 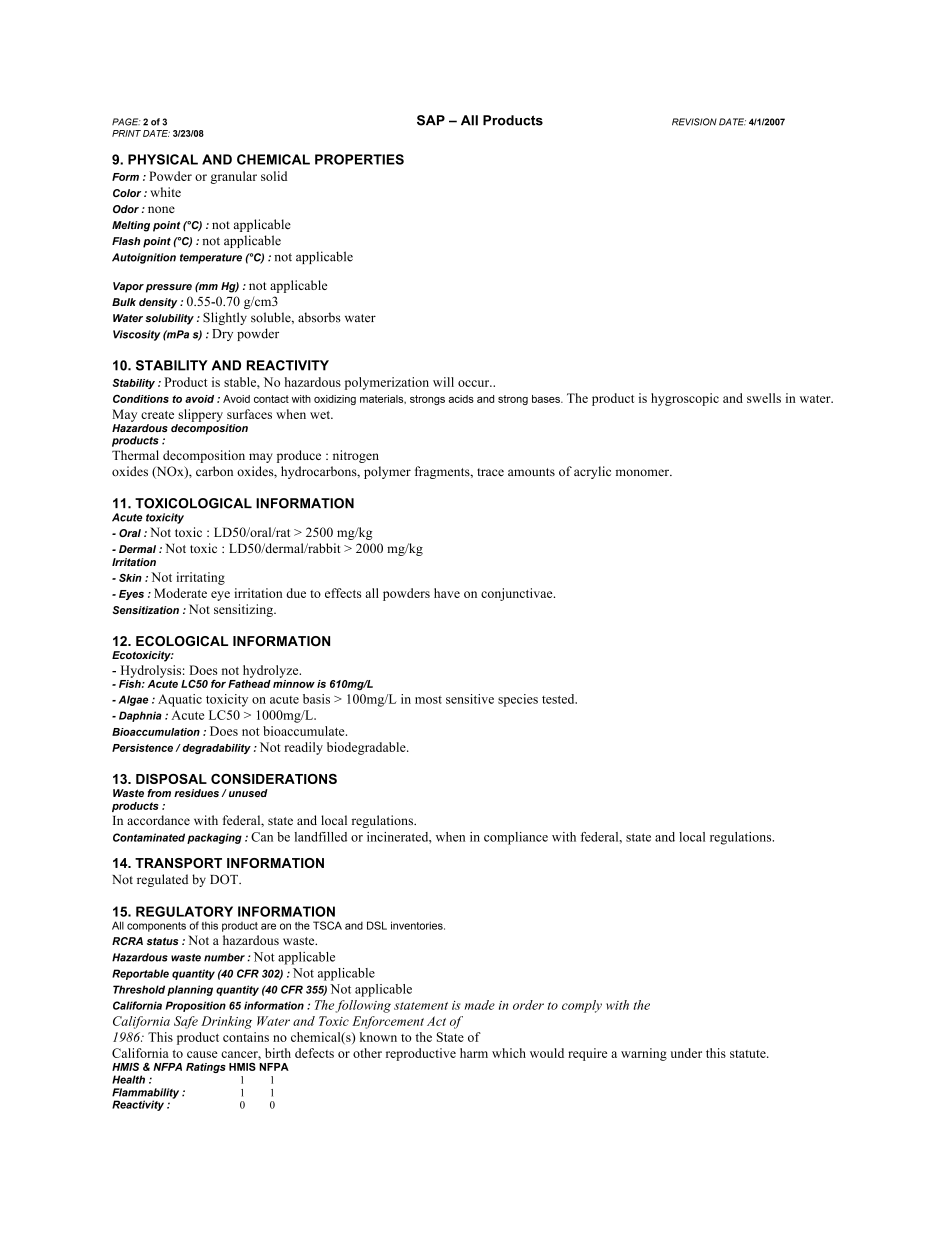 What do you see at coordinates (163, 159) in the screenshot?
I see `PHYSICAL` at bounding box center [163, 159].
